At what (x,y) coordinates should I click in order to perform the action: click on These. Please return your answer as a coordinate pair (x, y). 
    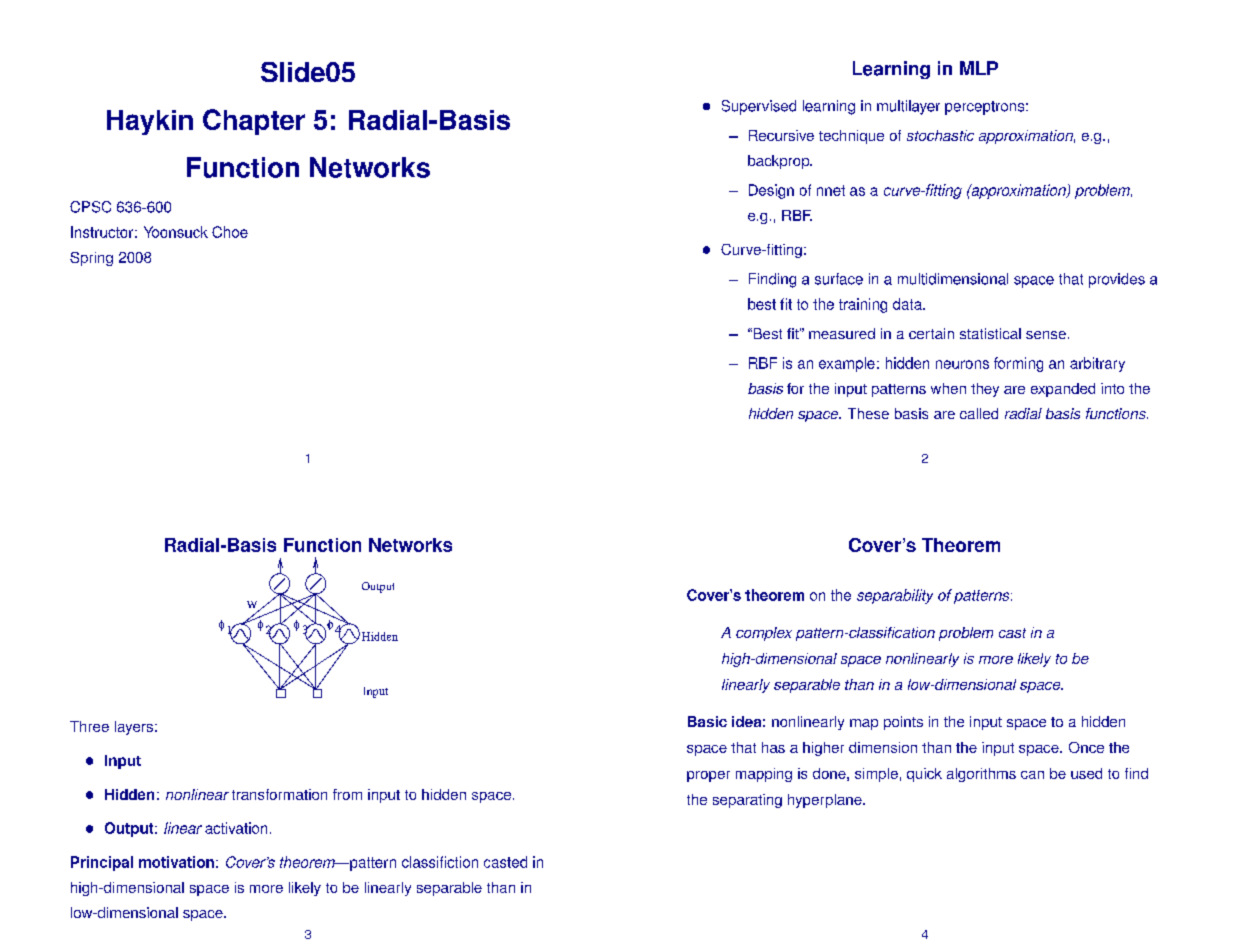
    Looking at the image, I should click on (868, 413).
